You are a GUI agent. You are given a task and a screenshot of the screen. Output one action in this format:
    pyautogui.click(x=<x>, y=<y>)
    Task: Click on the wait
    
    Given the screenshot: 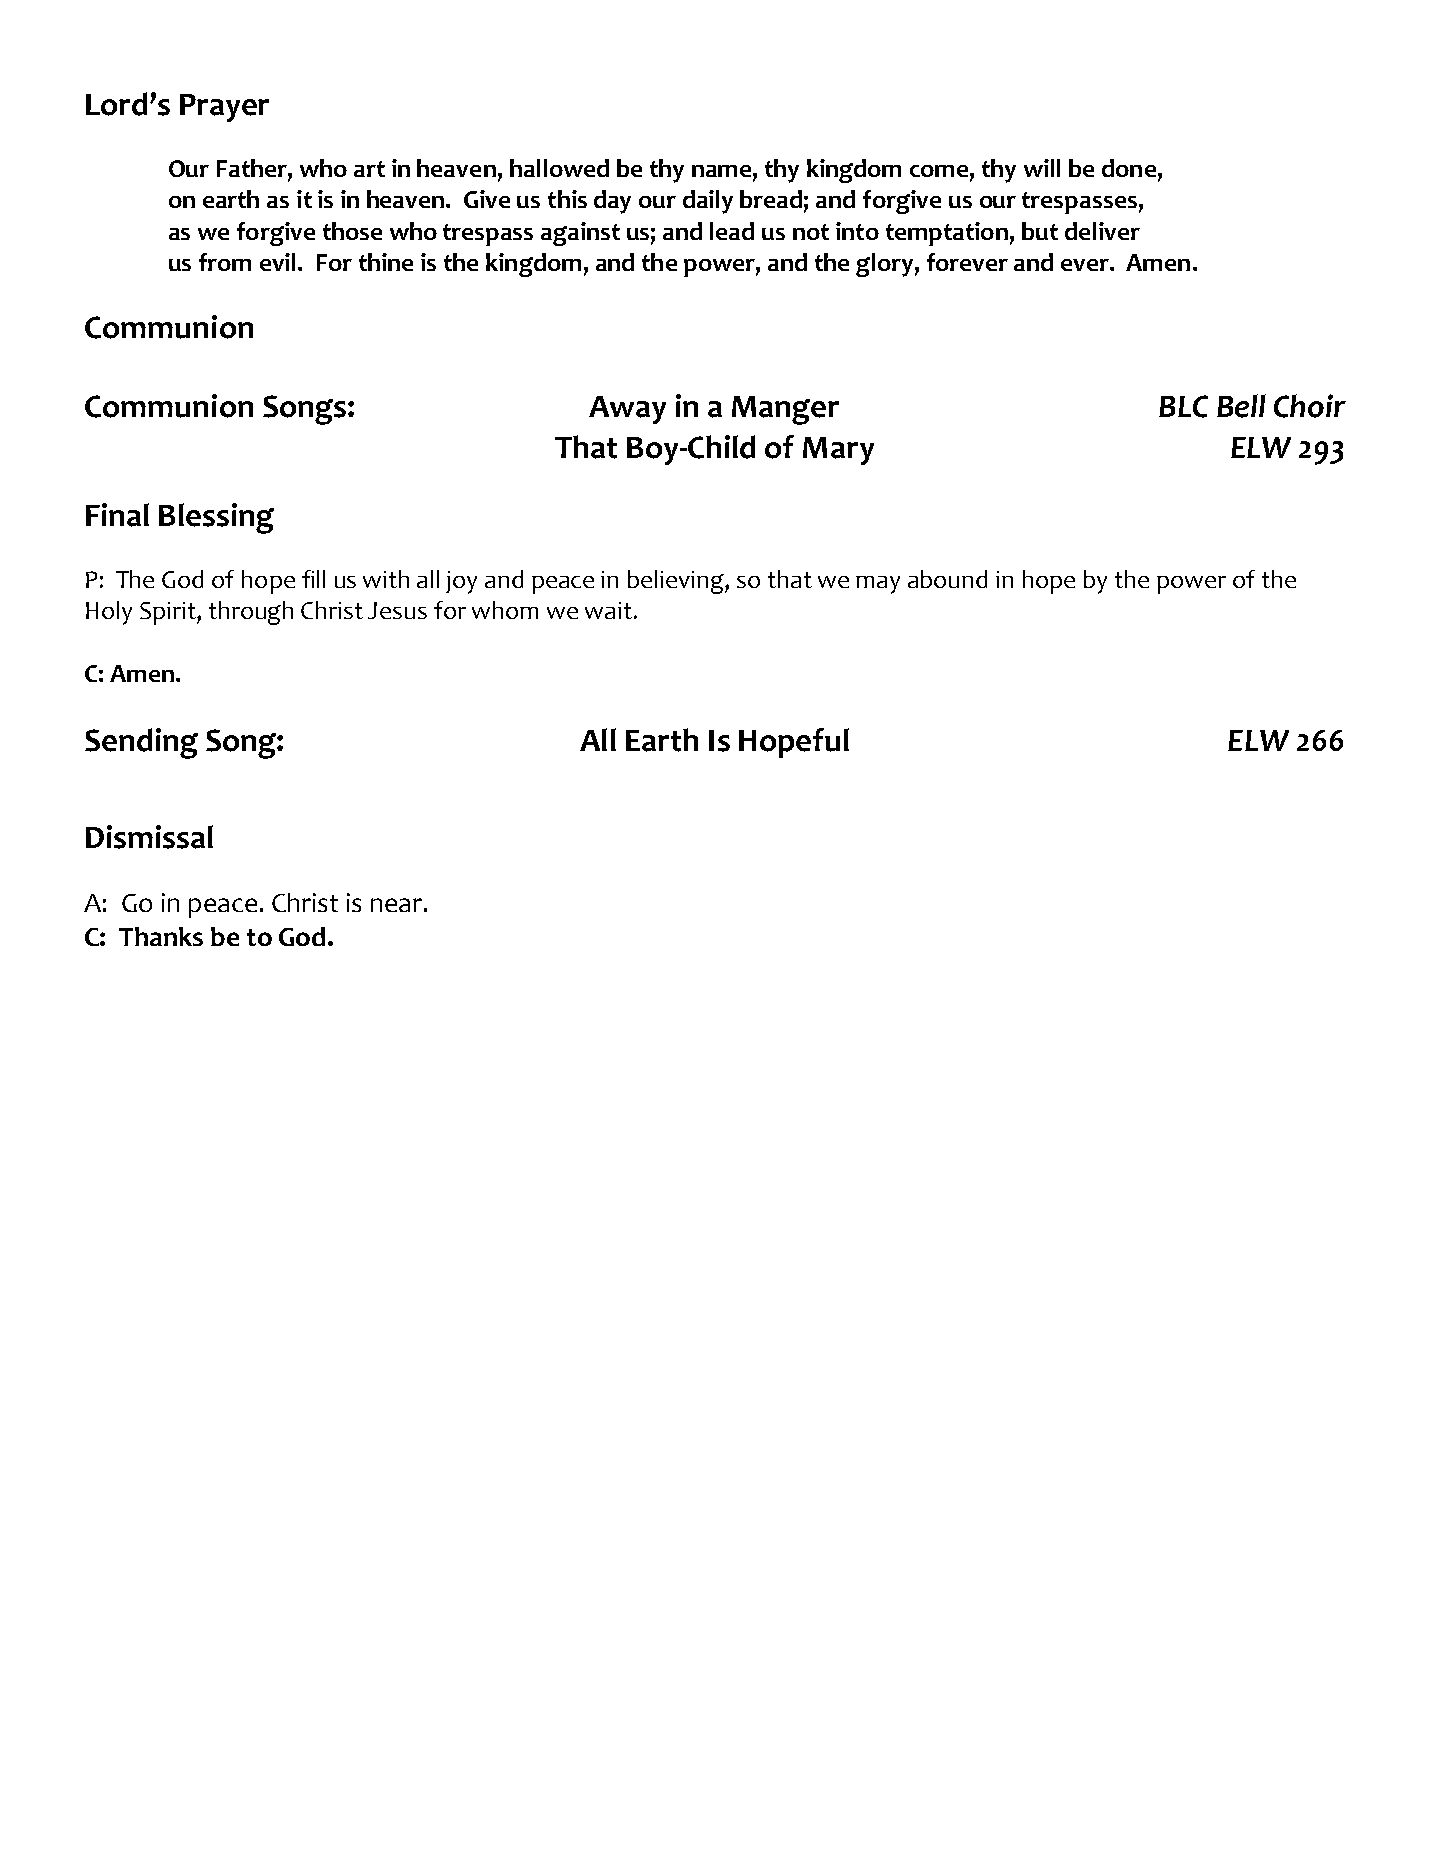 What is the action you would take?
    pyautogui.click(x=608, y=610)
